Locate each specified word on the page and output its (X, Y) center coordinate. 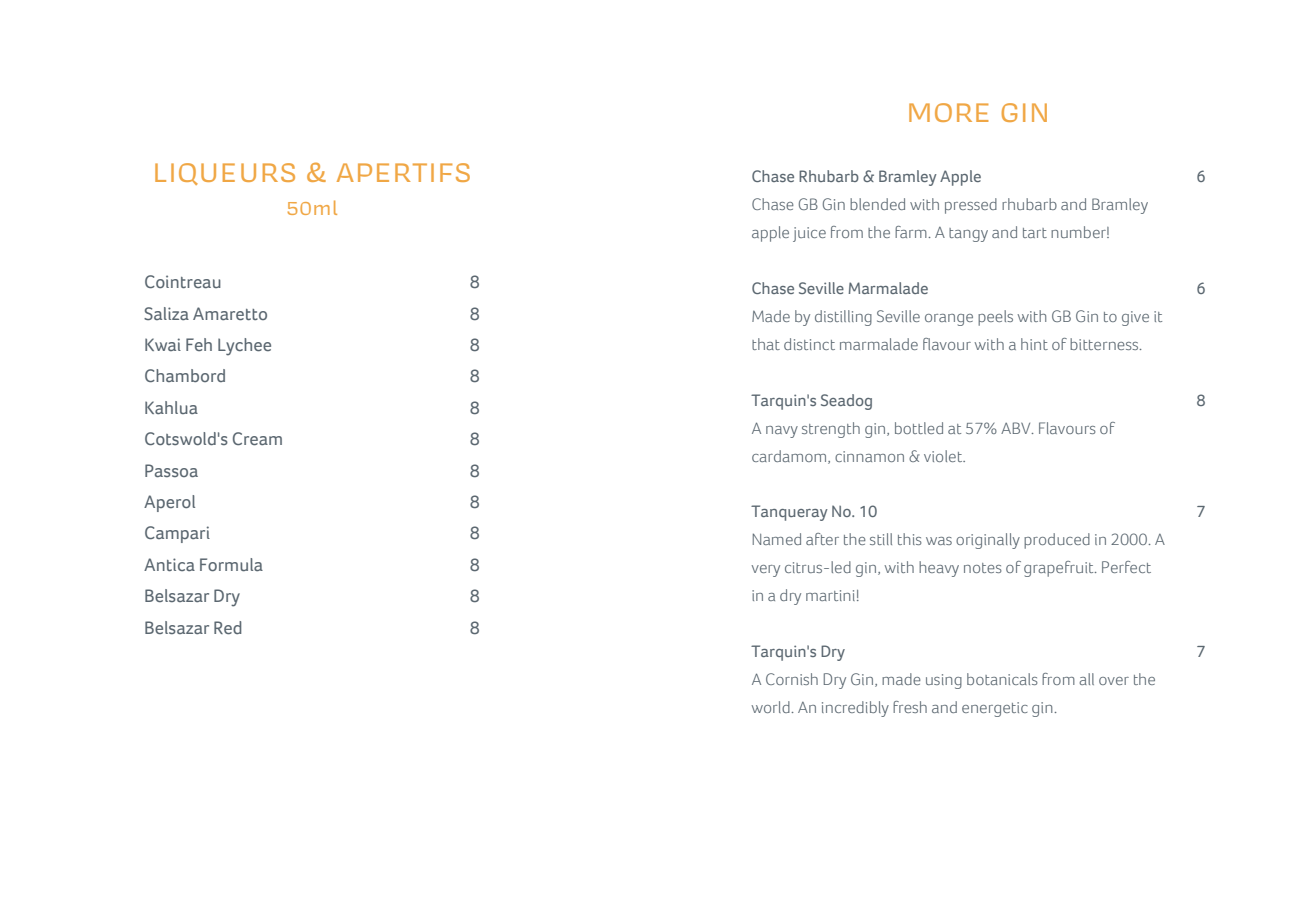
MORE (948, 112)
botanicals (1002, 679)
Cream (257, 438)
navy (782, 432)
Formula (231, 564)
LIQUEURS (225, 174)
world (770, 707)
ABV (1017, 428)
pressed (971, 206)
